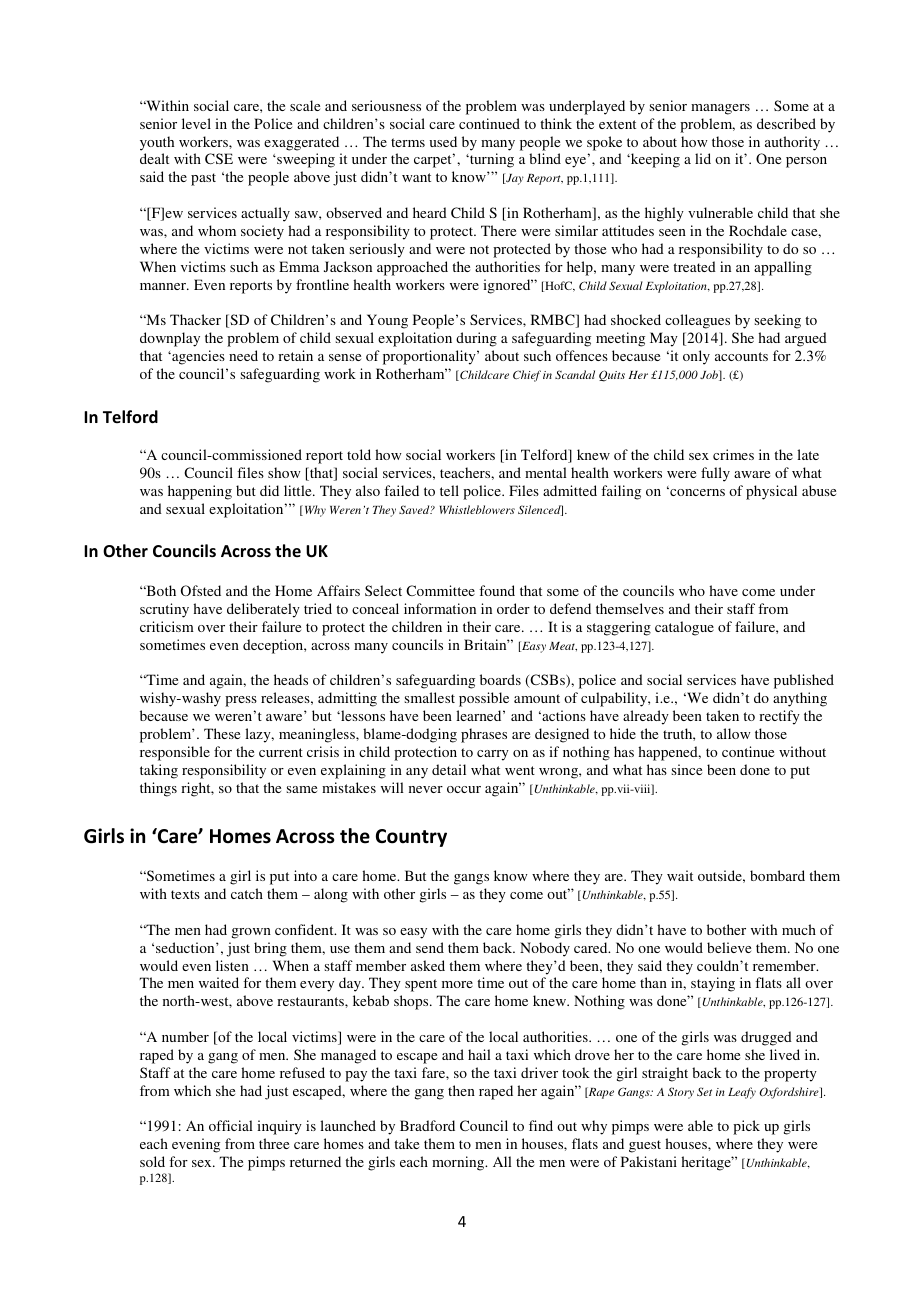  I want to click on pick, so click(746, 1127).
